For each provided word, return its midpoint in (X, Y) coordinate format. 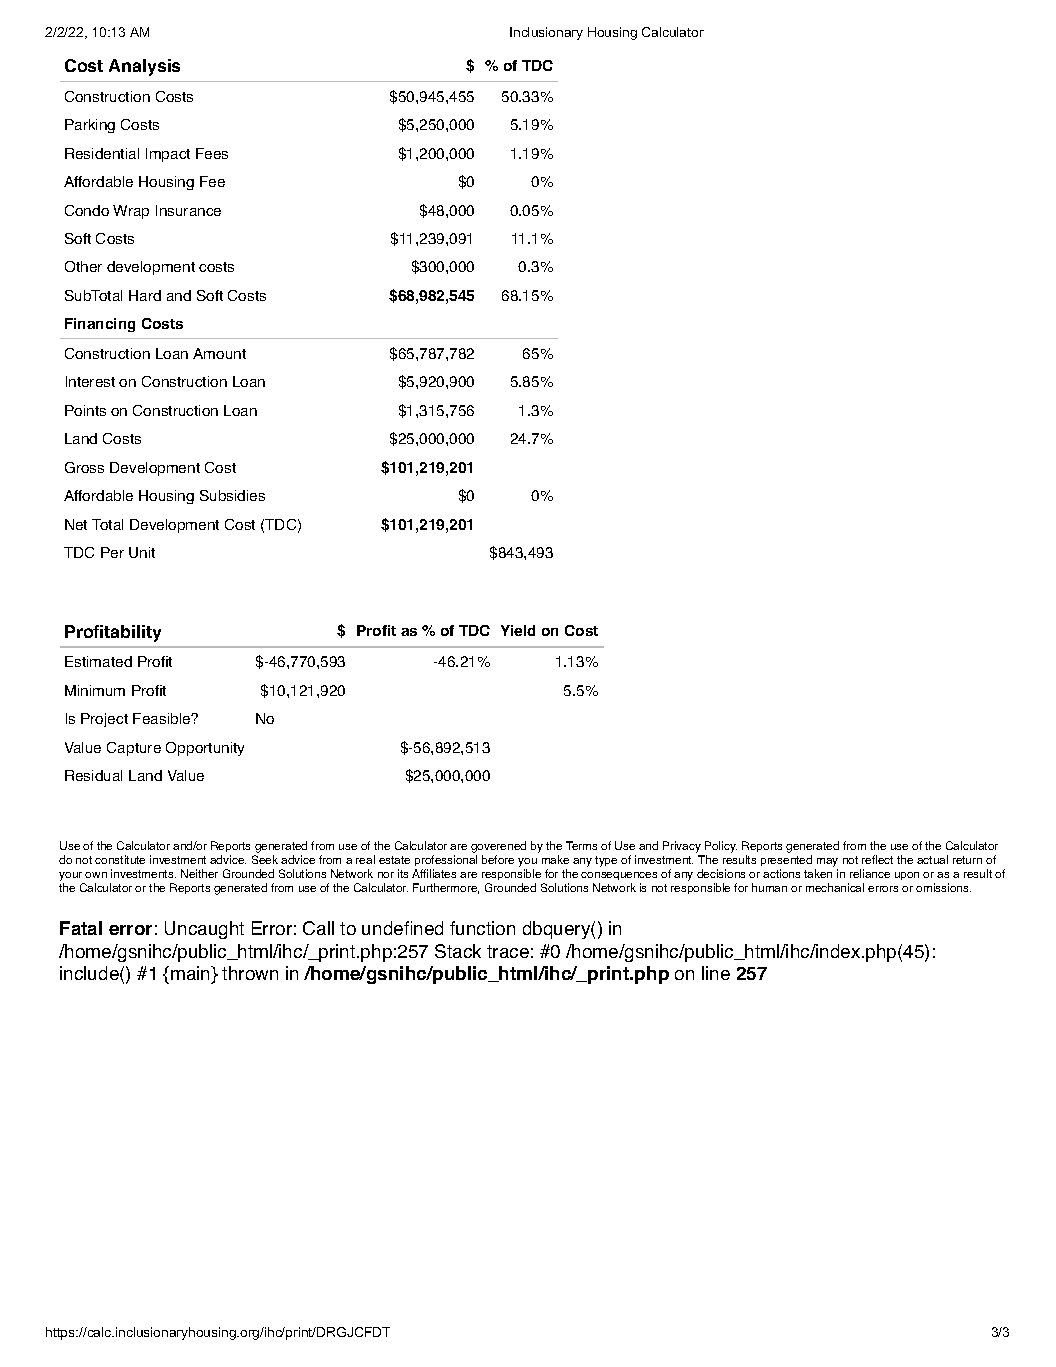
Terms (581, 845)
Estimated (98, 661)
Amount (219, 353)
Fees (212, 153)
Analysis (144, 67)
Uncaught (204, 930)
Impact (168, 155)
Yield (518, 630)
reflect (877, 859)
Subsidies (232, 495)
